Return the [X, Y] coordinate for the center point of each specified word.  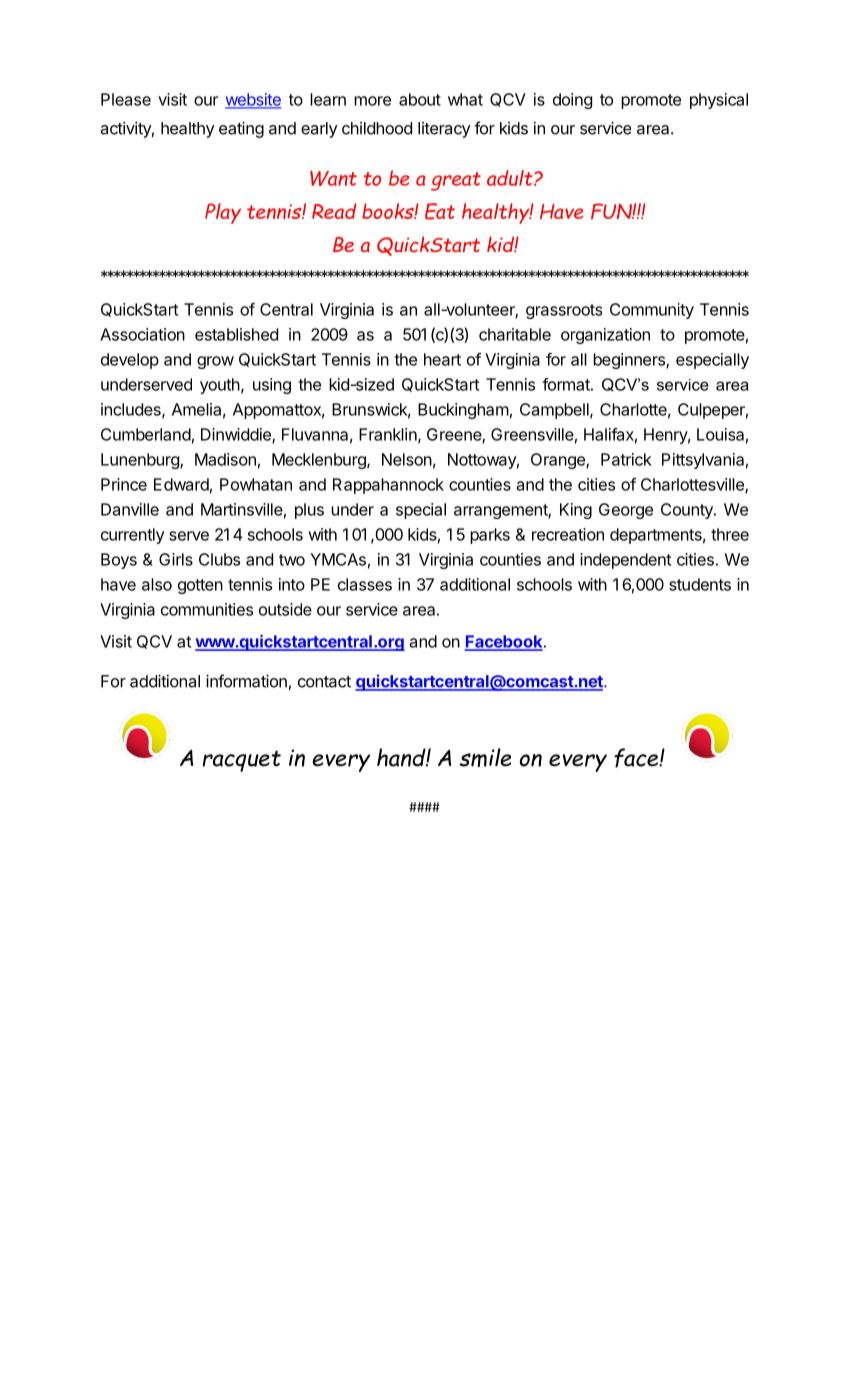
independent [625, 561]
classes [365, 584]
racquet [241, 761]
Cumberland [146, 434]
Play [223, 213]
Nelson [407, 459]
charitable [515, 334]
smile [485, 757]
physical [719, 101]
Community [652, 311]
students [700, 584]
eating [241, 130]
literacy [444, 130]
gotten [200, 586]
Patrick [626, 459]
